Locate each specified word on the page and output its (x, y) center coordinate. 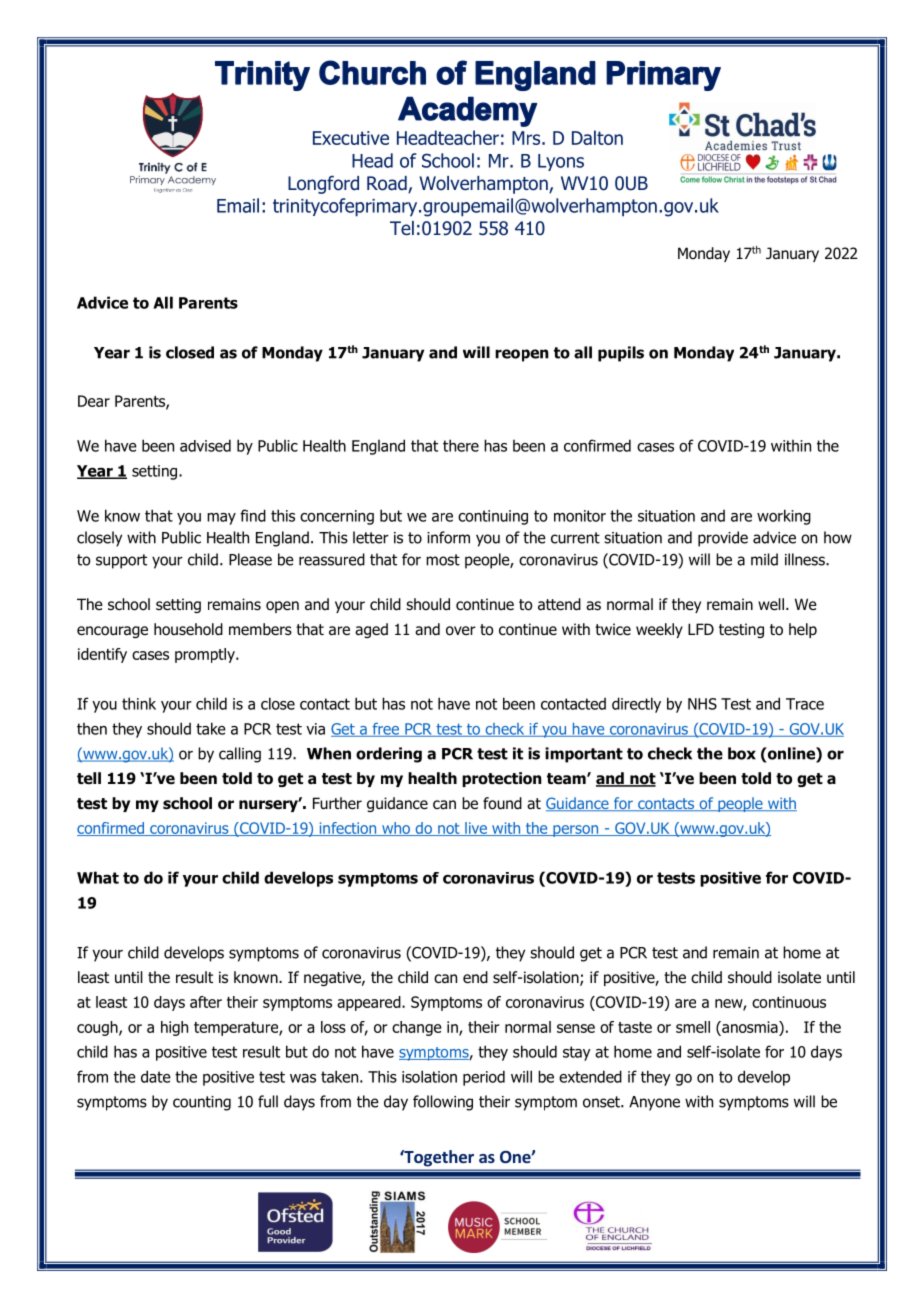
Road (388, 184)
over (461, 631)
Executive (351, 138)
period (484, 1078)
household (188, 629)
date (156, 1076)
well (771, 604)
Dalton (597, 137)
